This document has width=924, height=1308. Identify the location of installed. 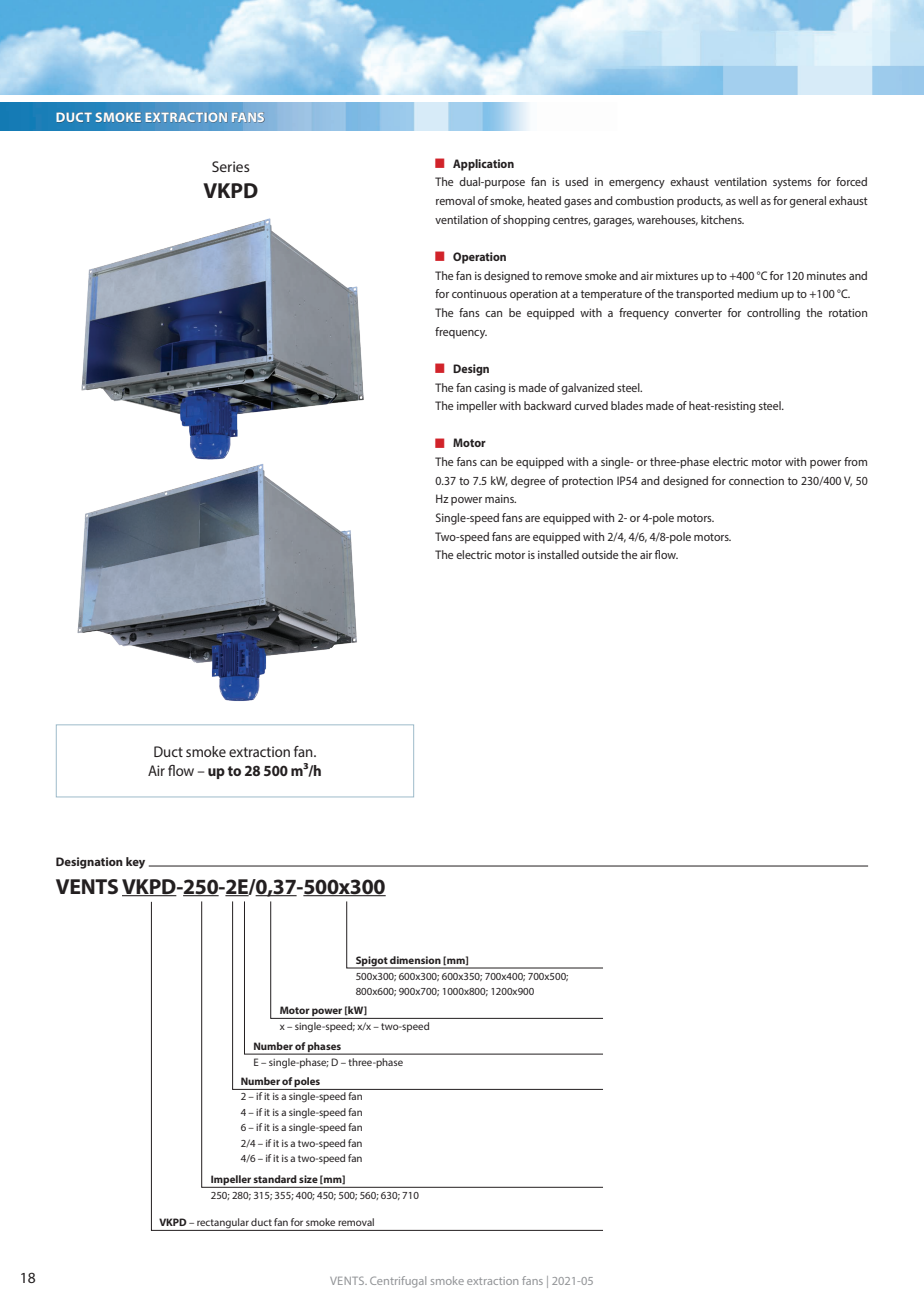
(558, 554).
